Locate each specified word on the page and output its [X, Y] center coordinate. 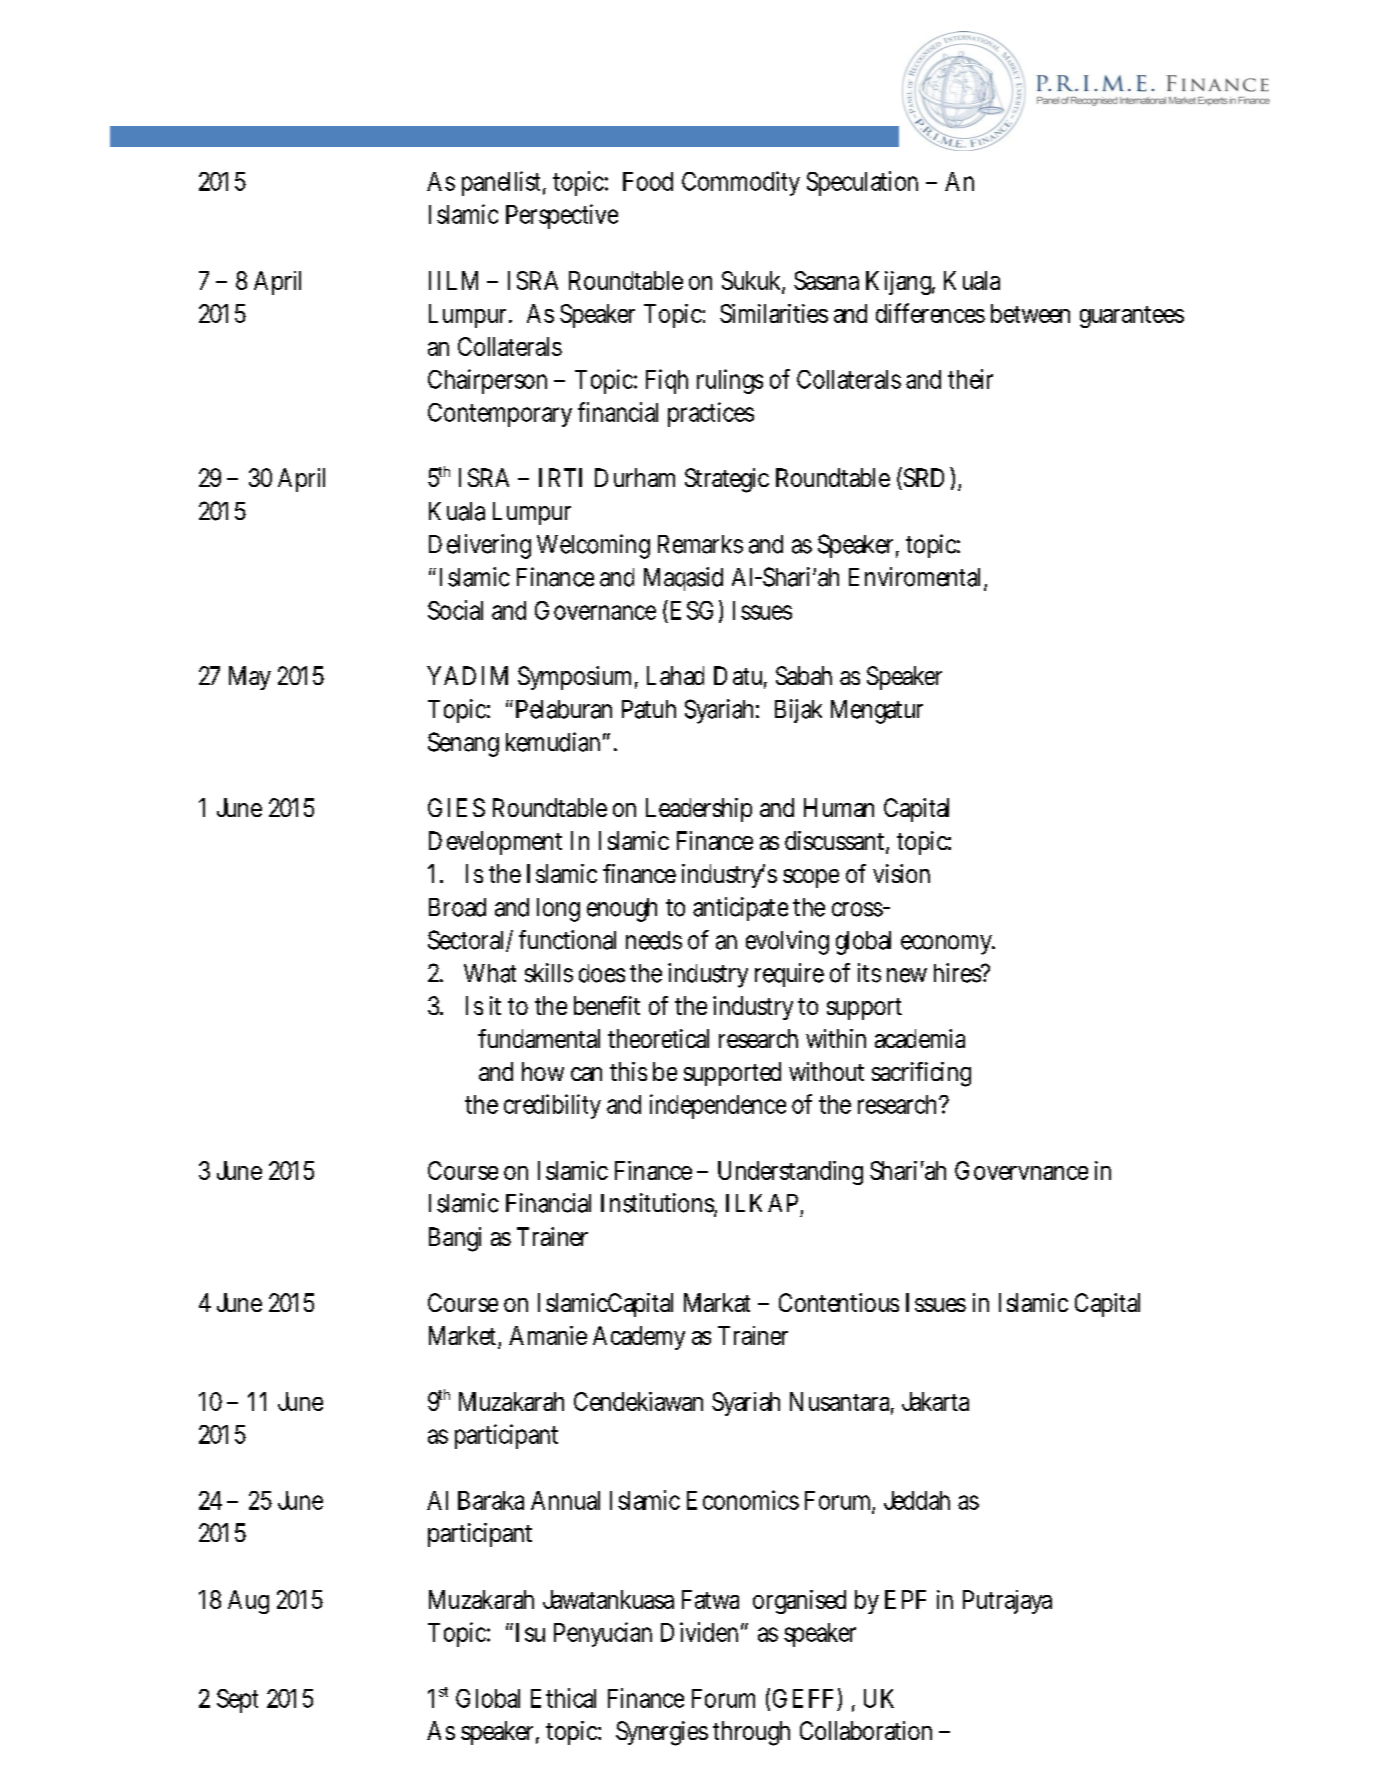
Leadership [699, 810]
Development [495, 843]
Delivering [480, 546]
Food [648, 181]
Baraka [491, 1500]
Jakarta [935, 1401]
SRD [922, 478]
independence [718, 1106]
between [1030, 313]
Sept [237, 1701]
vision [901, 873]
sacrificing [921, 1074]
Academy [639, 1338]
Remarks [700, 544]
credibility [552, 1106]
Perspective [562, 216]
